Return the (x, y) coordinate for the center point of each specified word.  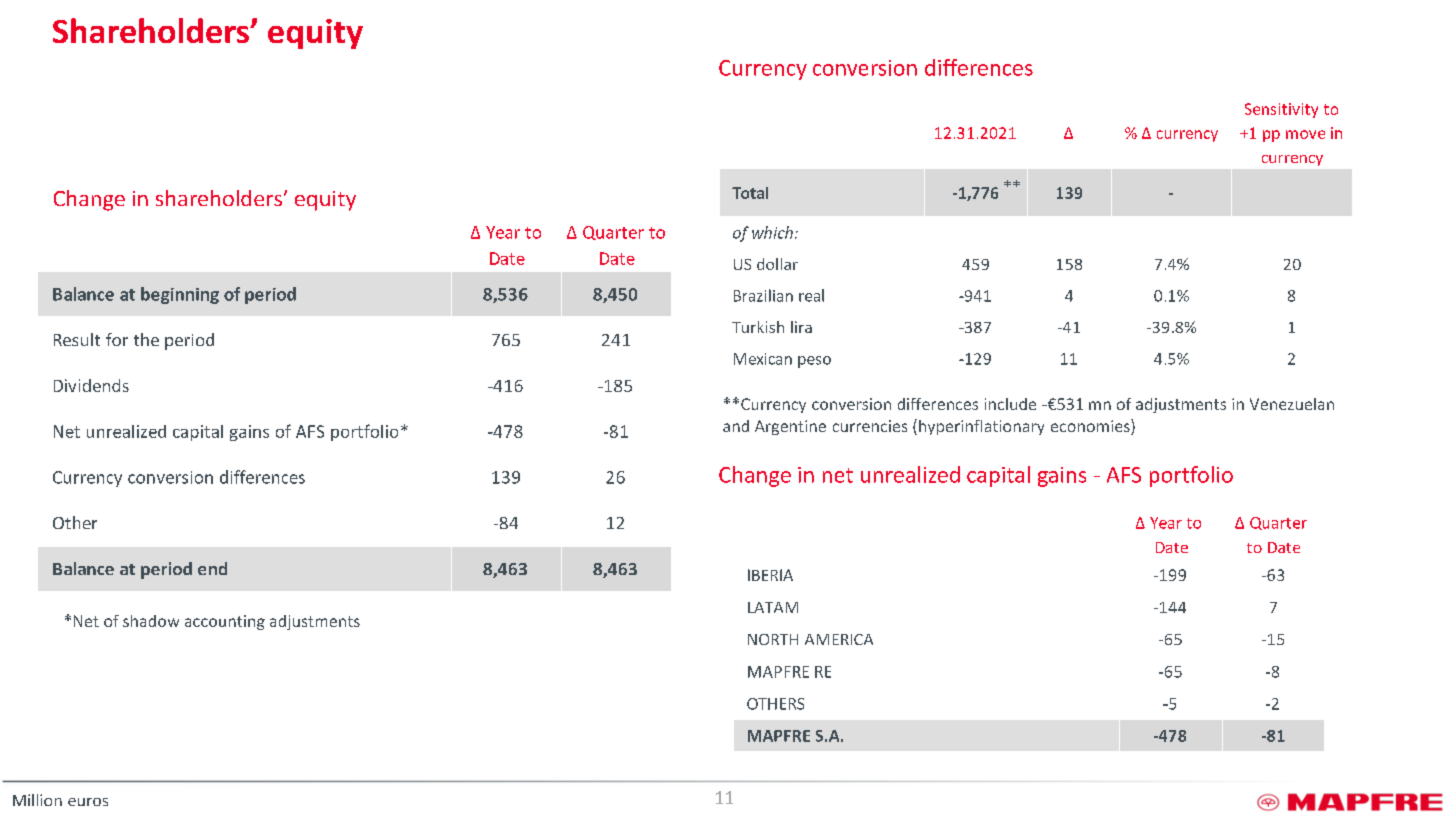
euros (88, 802)
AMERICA (839, 639)
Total (750, 193)
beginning (180, 295)
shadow (151, 621)
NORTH (773, 639)
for (117, 339)
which (772, 232)
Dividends (91, 385)
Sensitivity (1281, 110)
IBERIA (770, 575)
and (736, 426)
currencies (870, 426)
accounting (225, 622)
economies (1091, 427)
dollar (777, 264)
